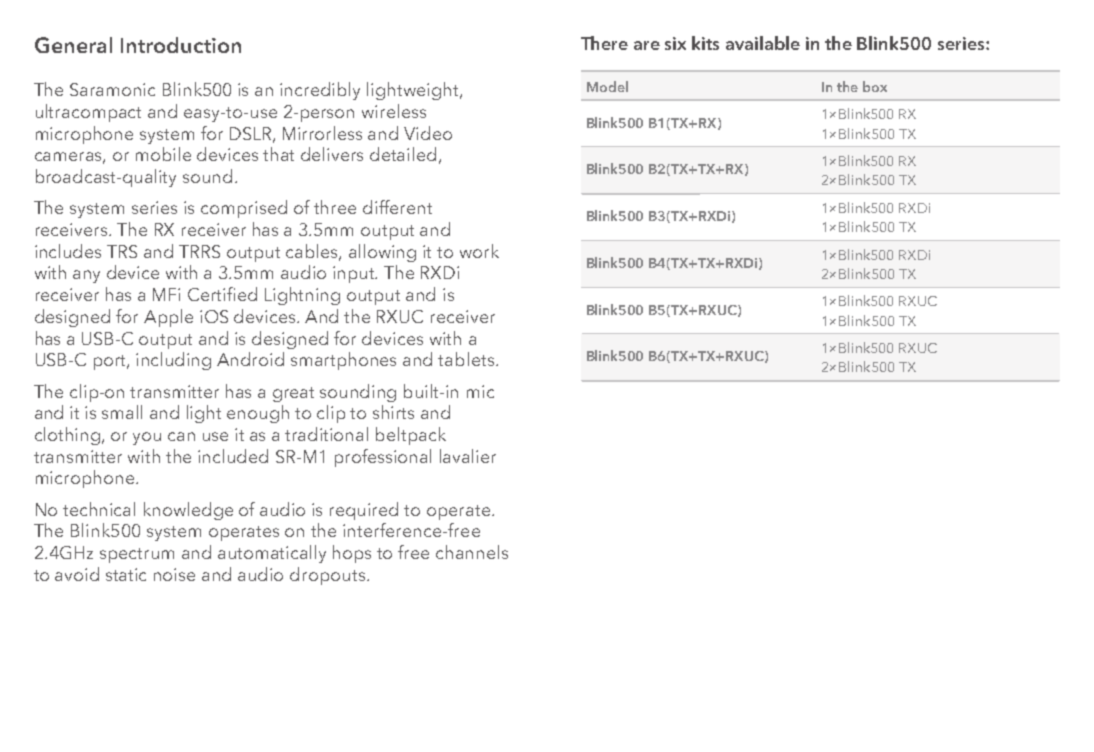 The image size is (1094, 752). Describe the element at coordinates (181, 45) in the screenshot. I see `Introduction` at that location.
